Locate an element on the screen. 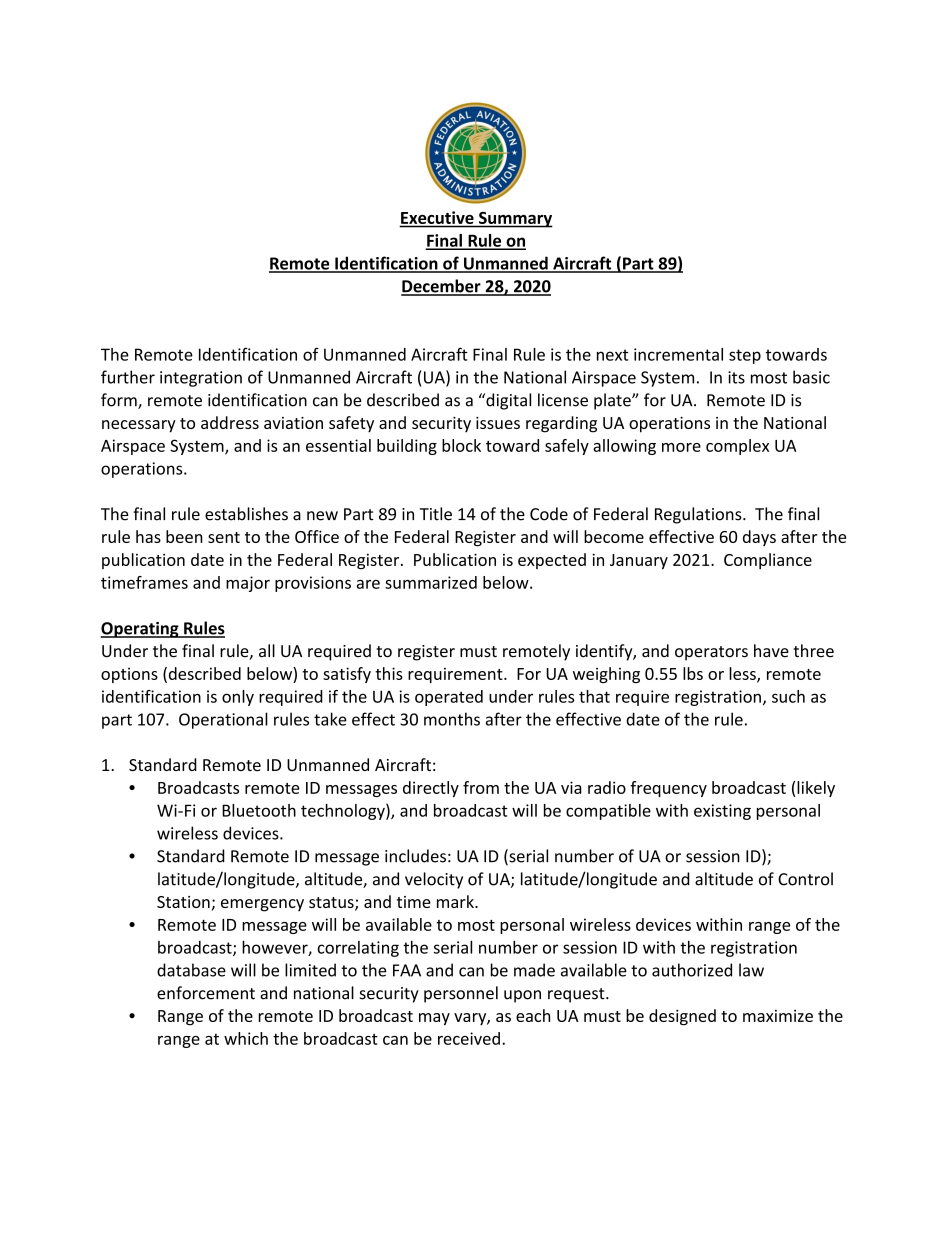  operators is located at coordinates (711, 653).
